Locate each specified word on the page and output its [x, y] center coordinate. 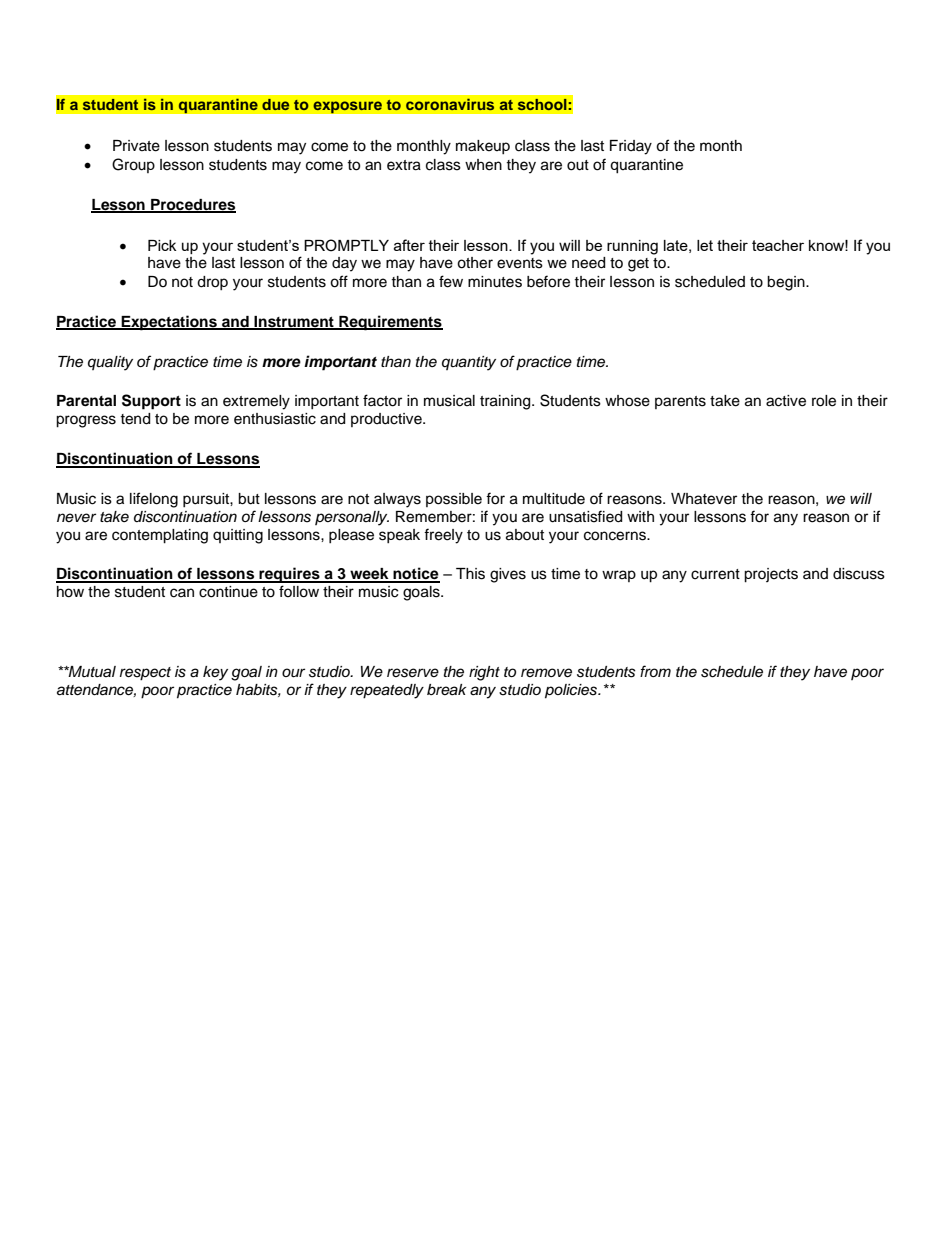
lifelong [154, 500]
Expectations [169, 323]
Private [136, 146]
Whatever [704, 499]
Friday [631, 147]
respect [145, 674]
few [451, 281]
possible [454, 500]
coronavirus [450, 104]
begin [787, 283]
